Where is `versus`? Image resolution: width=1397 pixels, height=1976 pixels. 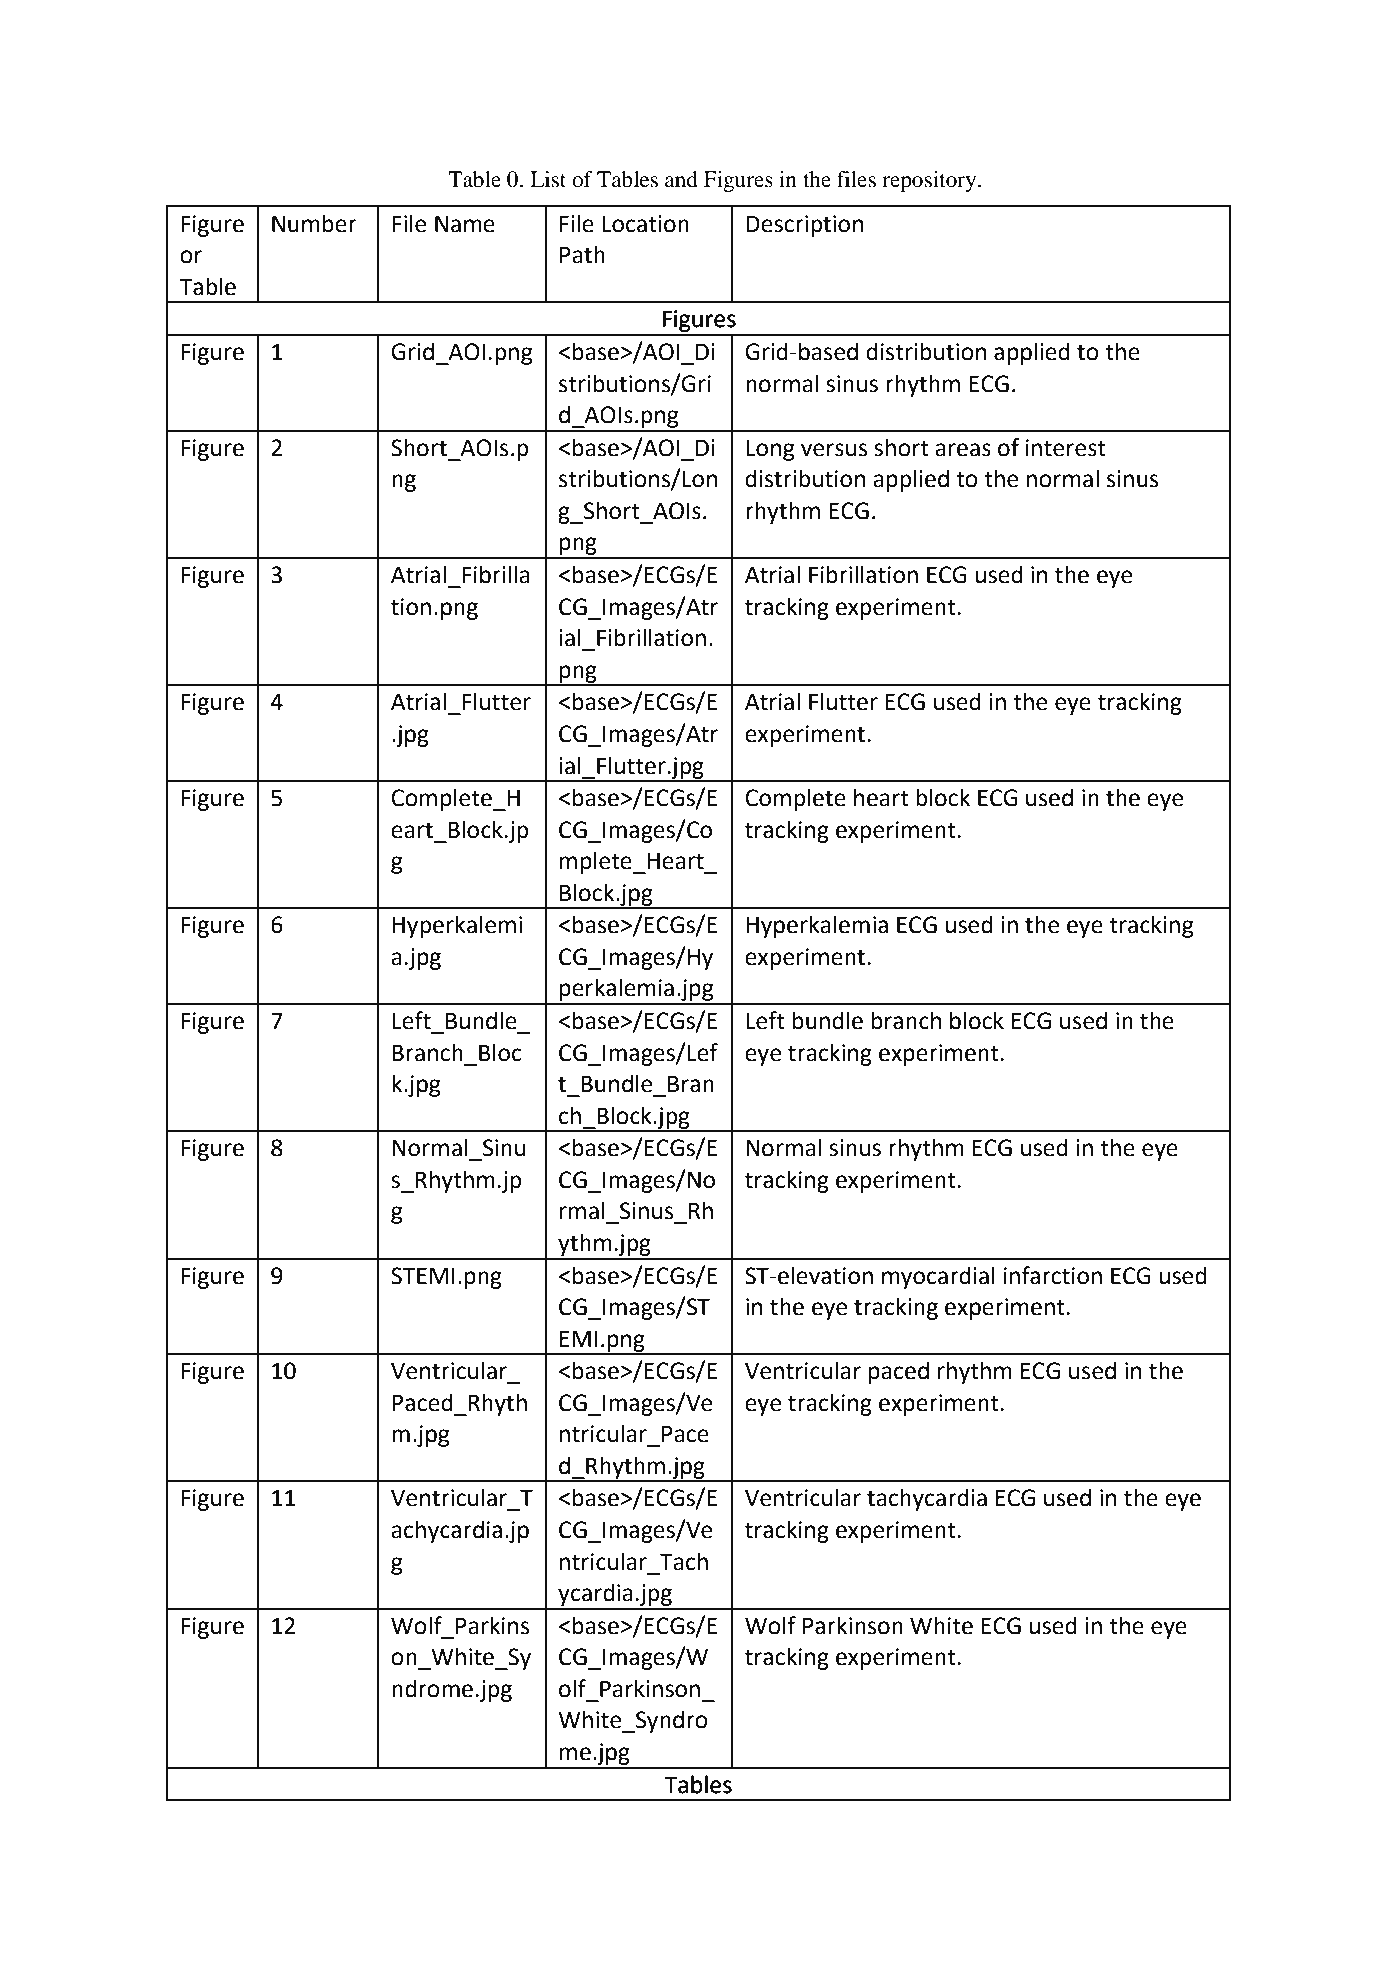 versus is located at coordinates (834, 450).
